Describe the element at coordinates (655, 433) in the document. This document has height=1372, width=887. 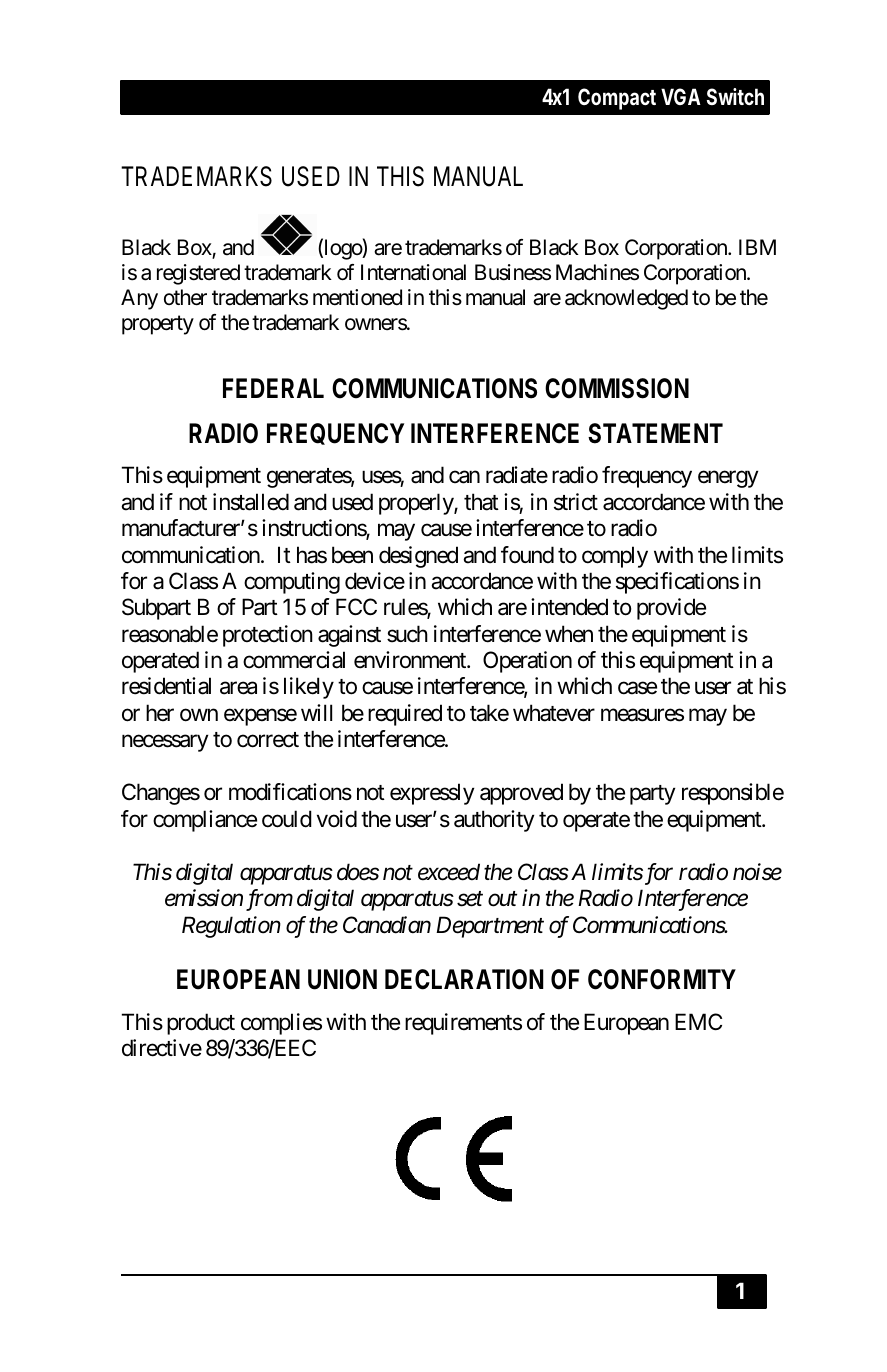
I see `STATEMENT` at that location.
